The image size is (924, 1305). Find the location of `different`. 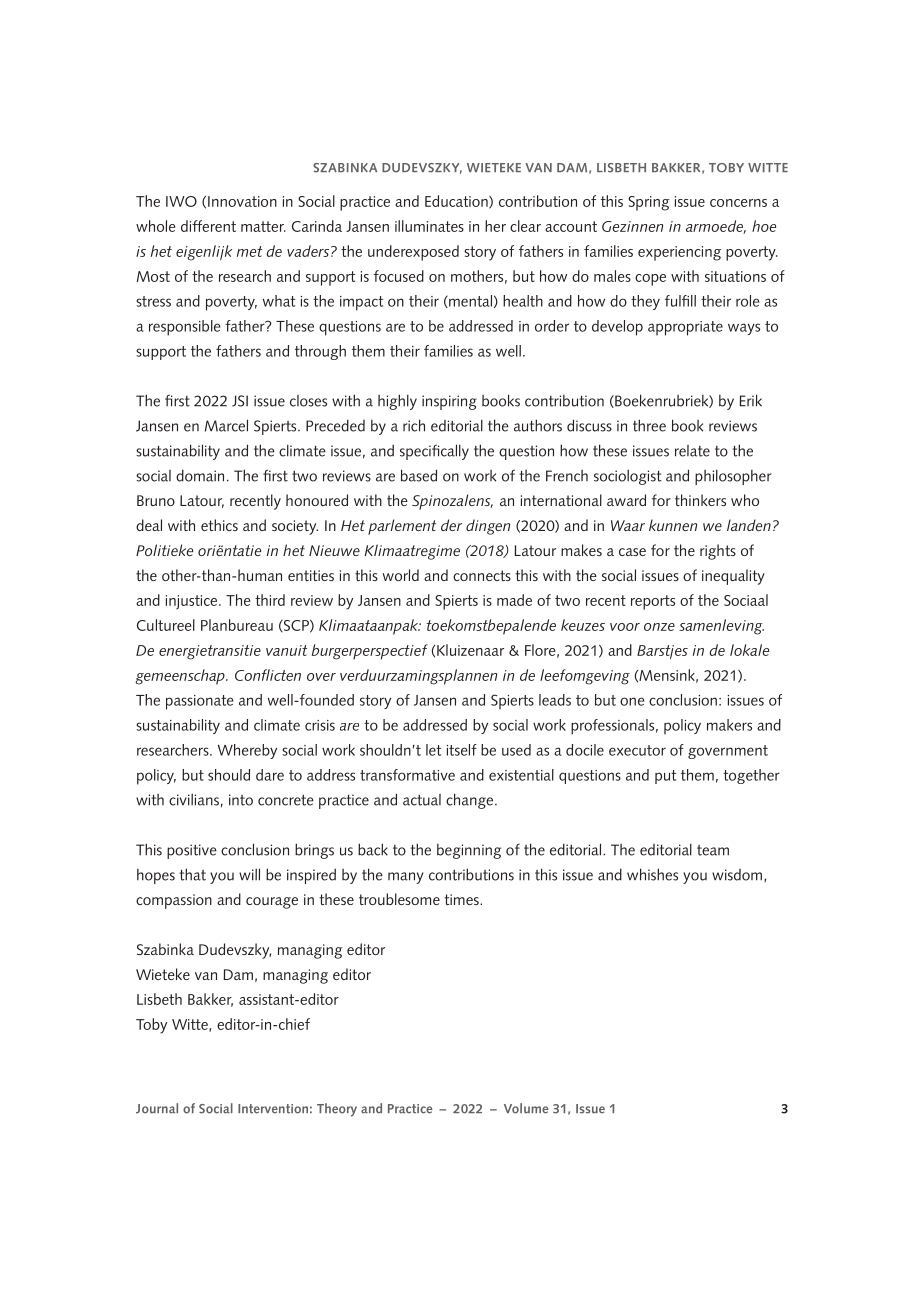

different is located at coordinates (208, 226).
